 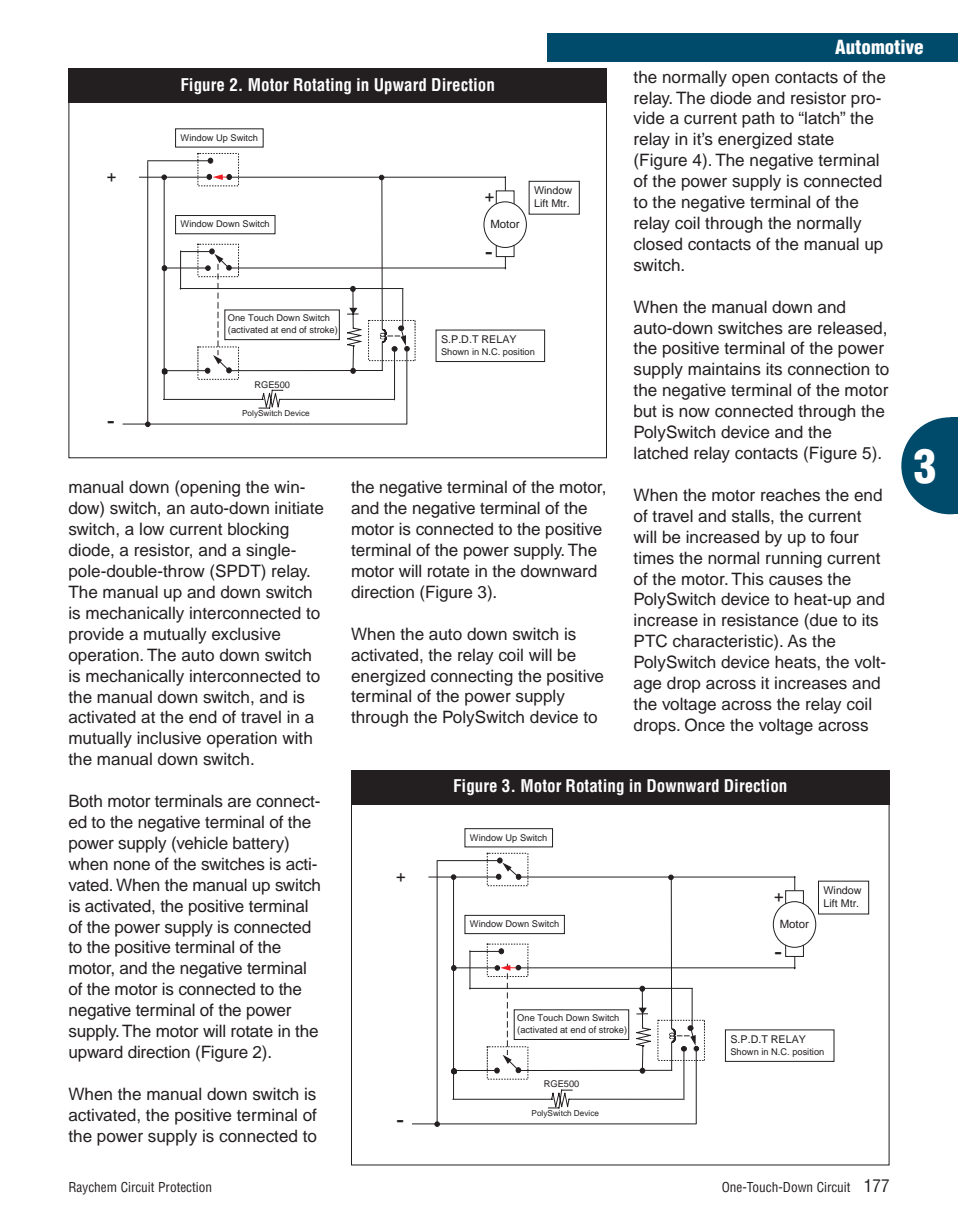 What do you see at coordinates (297, 737) in the document?
I see `with` at bounding box center [297, 737].
